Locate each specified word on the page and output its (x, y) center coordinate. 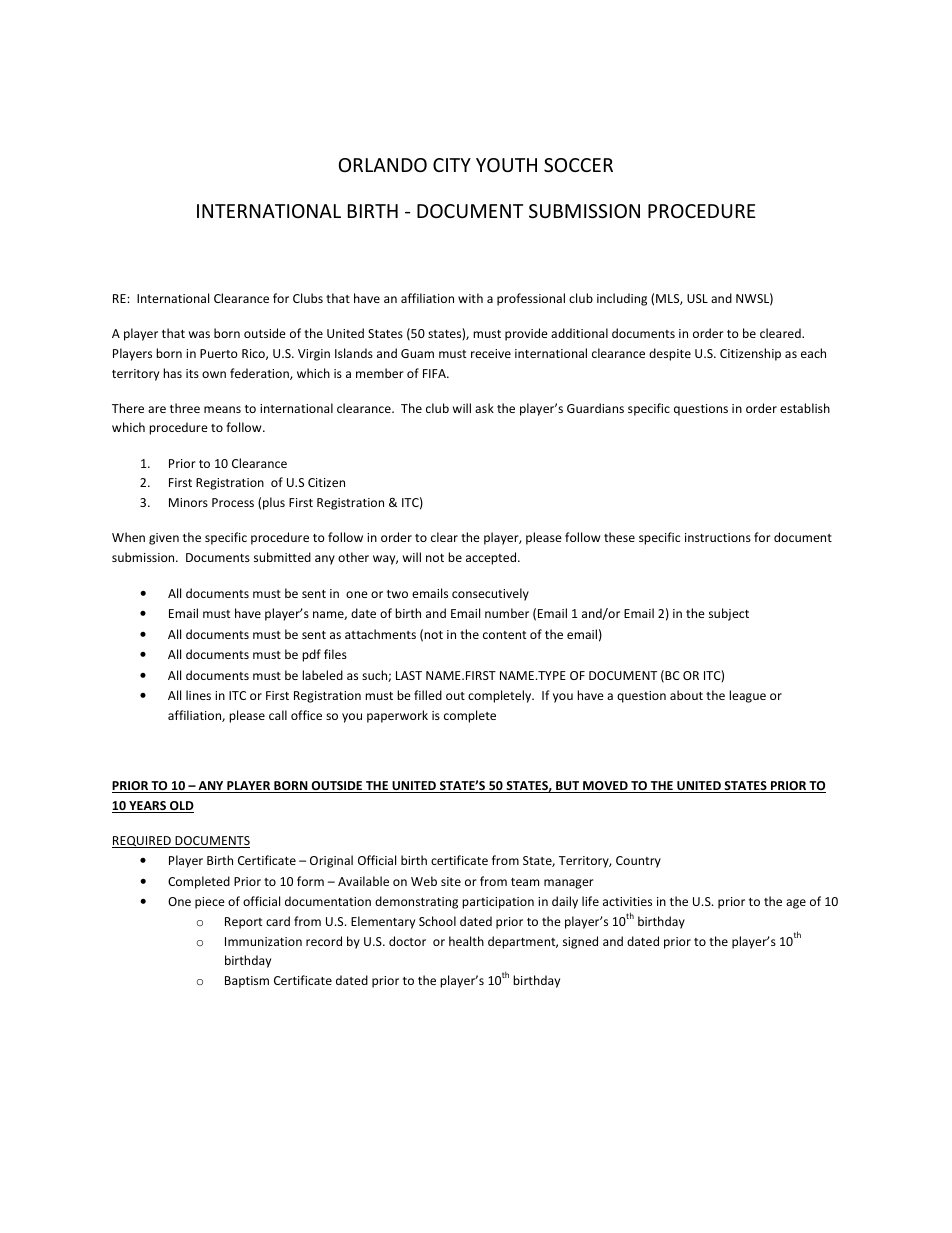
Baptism (247, 982)
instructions (718, 537)
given (164, 539)
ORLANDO (383, 165)
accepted (492, 558)
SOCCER (578, 165)
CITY (452, 165)
